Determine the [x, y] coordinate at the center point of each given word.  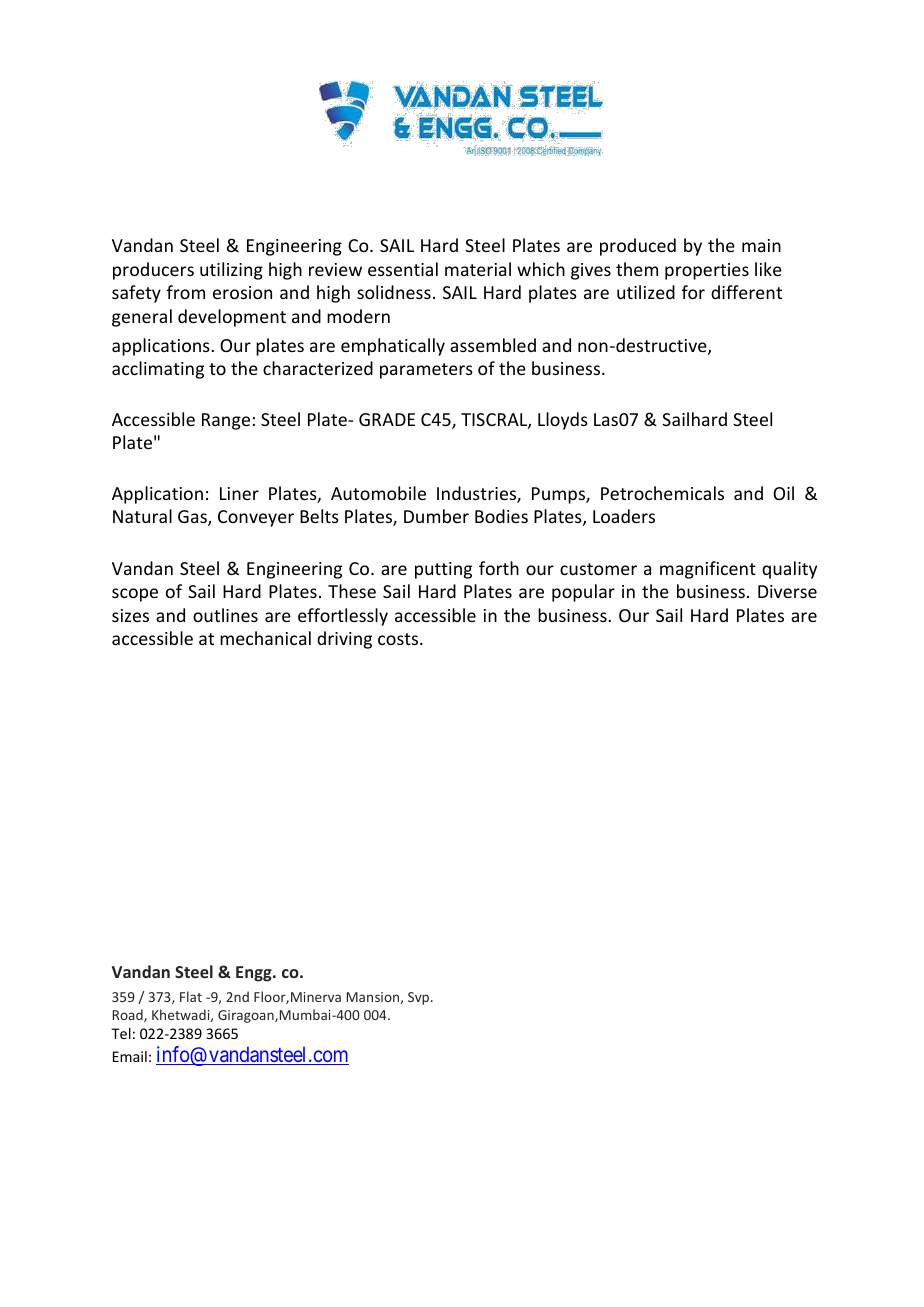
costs [399, 639]
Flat [191, 996]
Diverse [787, 591]
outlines [225, 615]
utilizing [231, 271]
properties [707, 271]
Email [130, 1056]
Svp [420, 998]
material [478, 269]
